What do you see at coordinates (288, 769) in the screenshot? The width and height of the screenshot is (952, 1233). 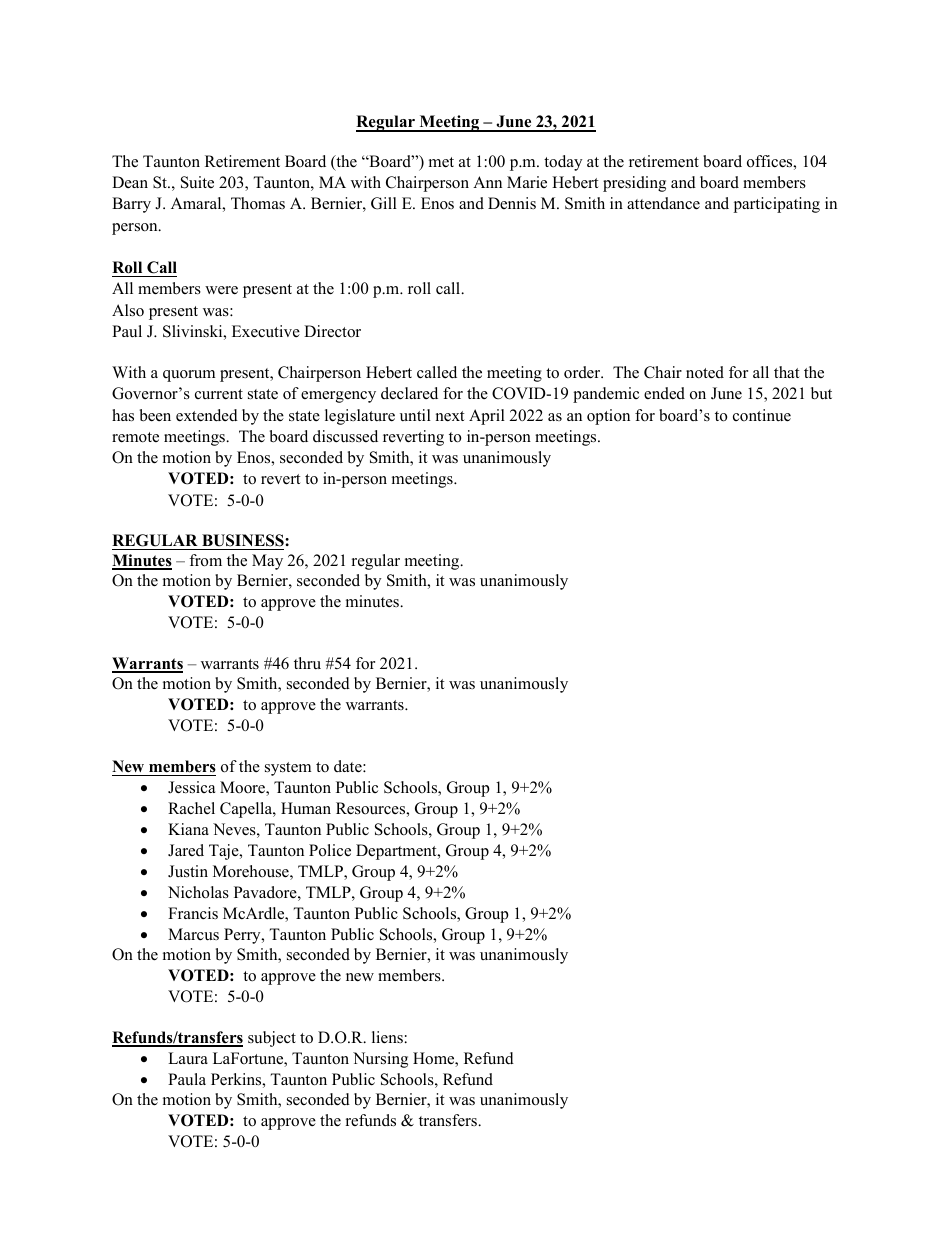 I see `system` at bounding box center [288, 769].
